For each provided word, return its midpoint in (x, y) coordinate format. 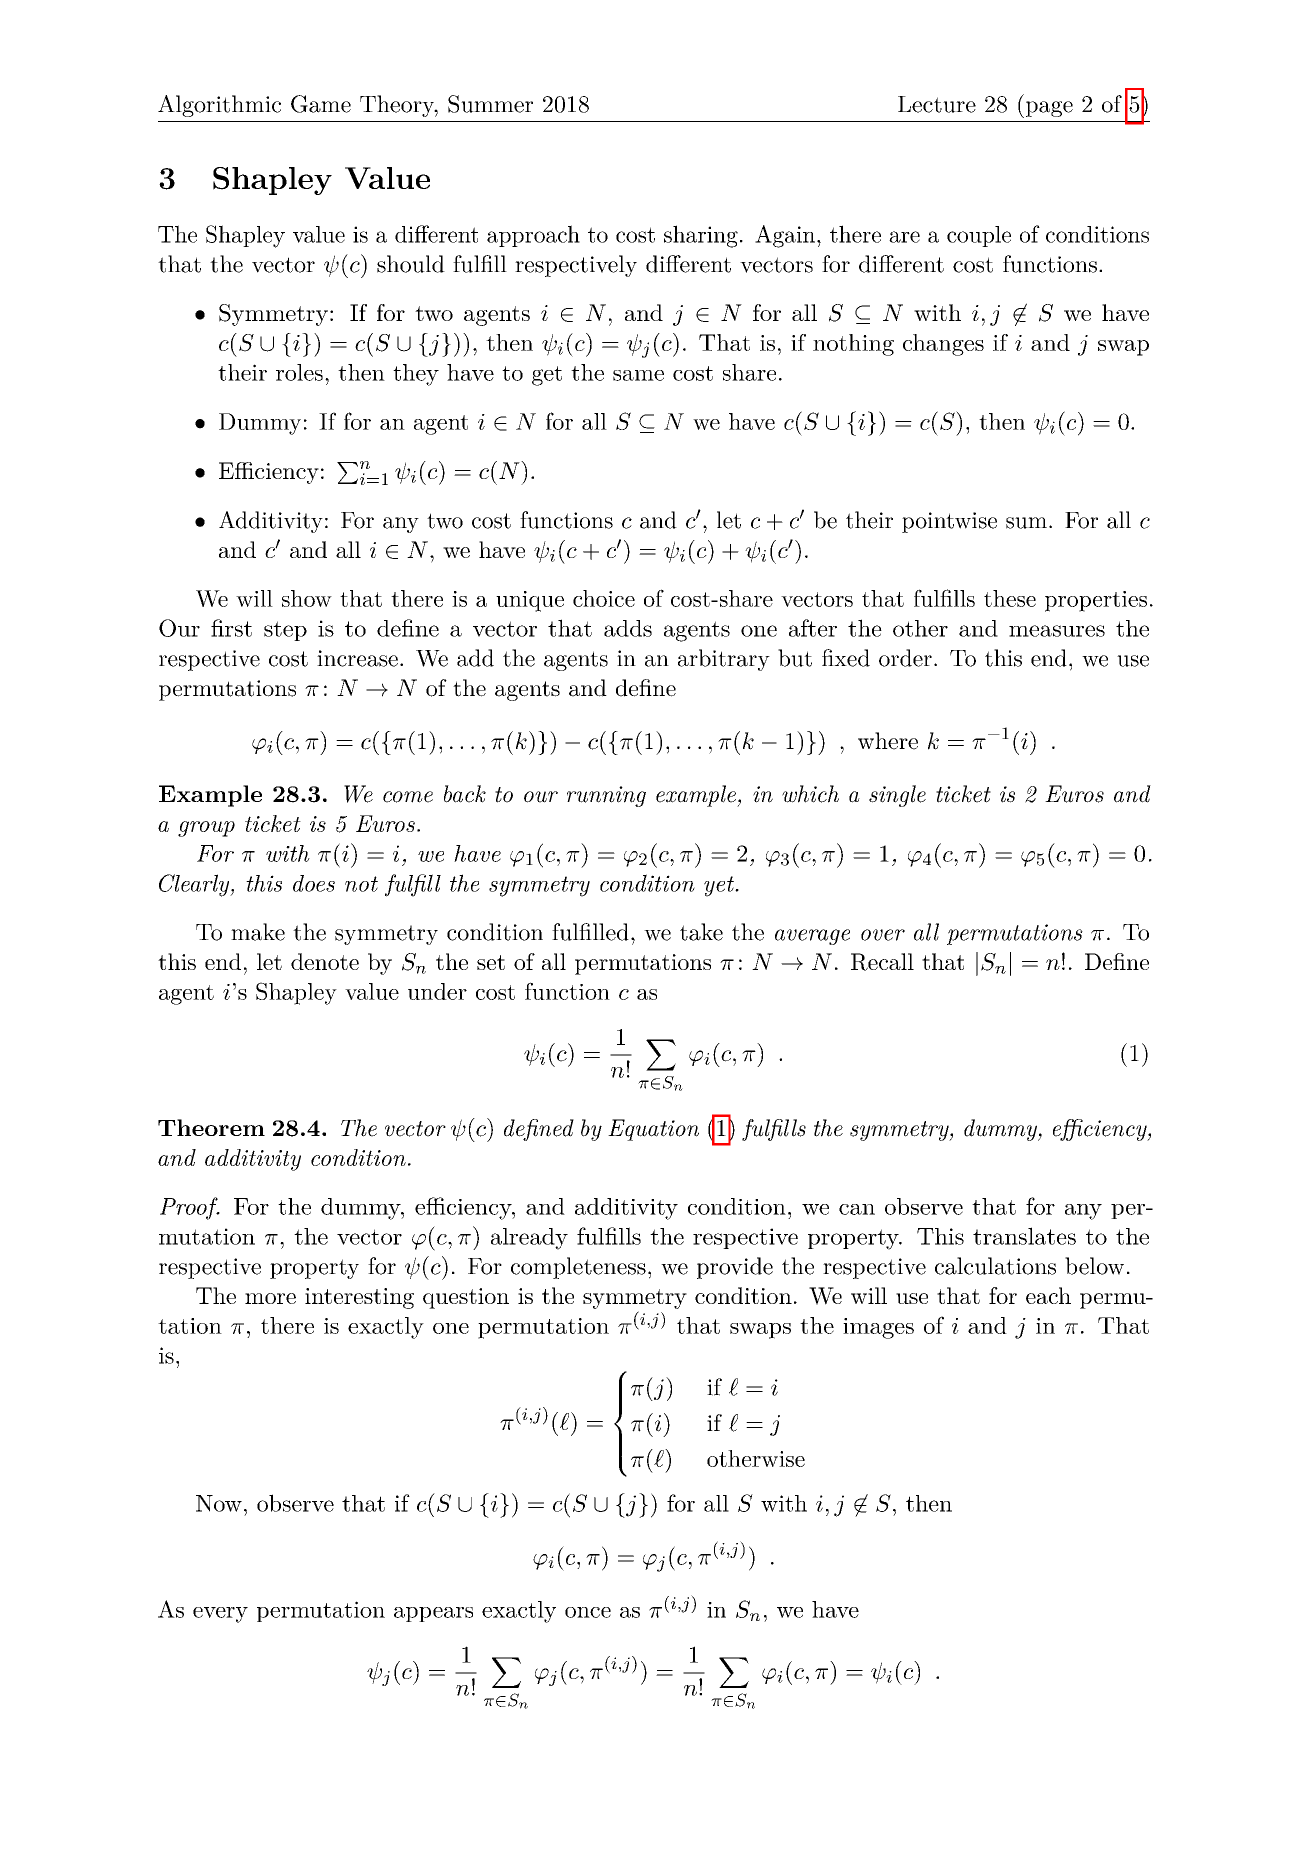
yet (720, 886)
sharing (701, 236)
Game (321, 104)
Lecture (937, 104)
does (314, 883)
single (897, 796)
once (588, 1612)
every (220, 1615)
